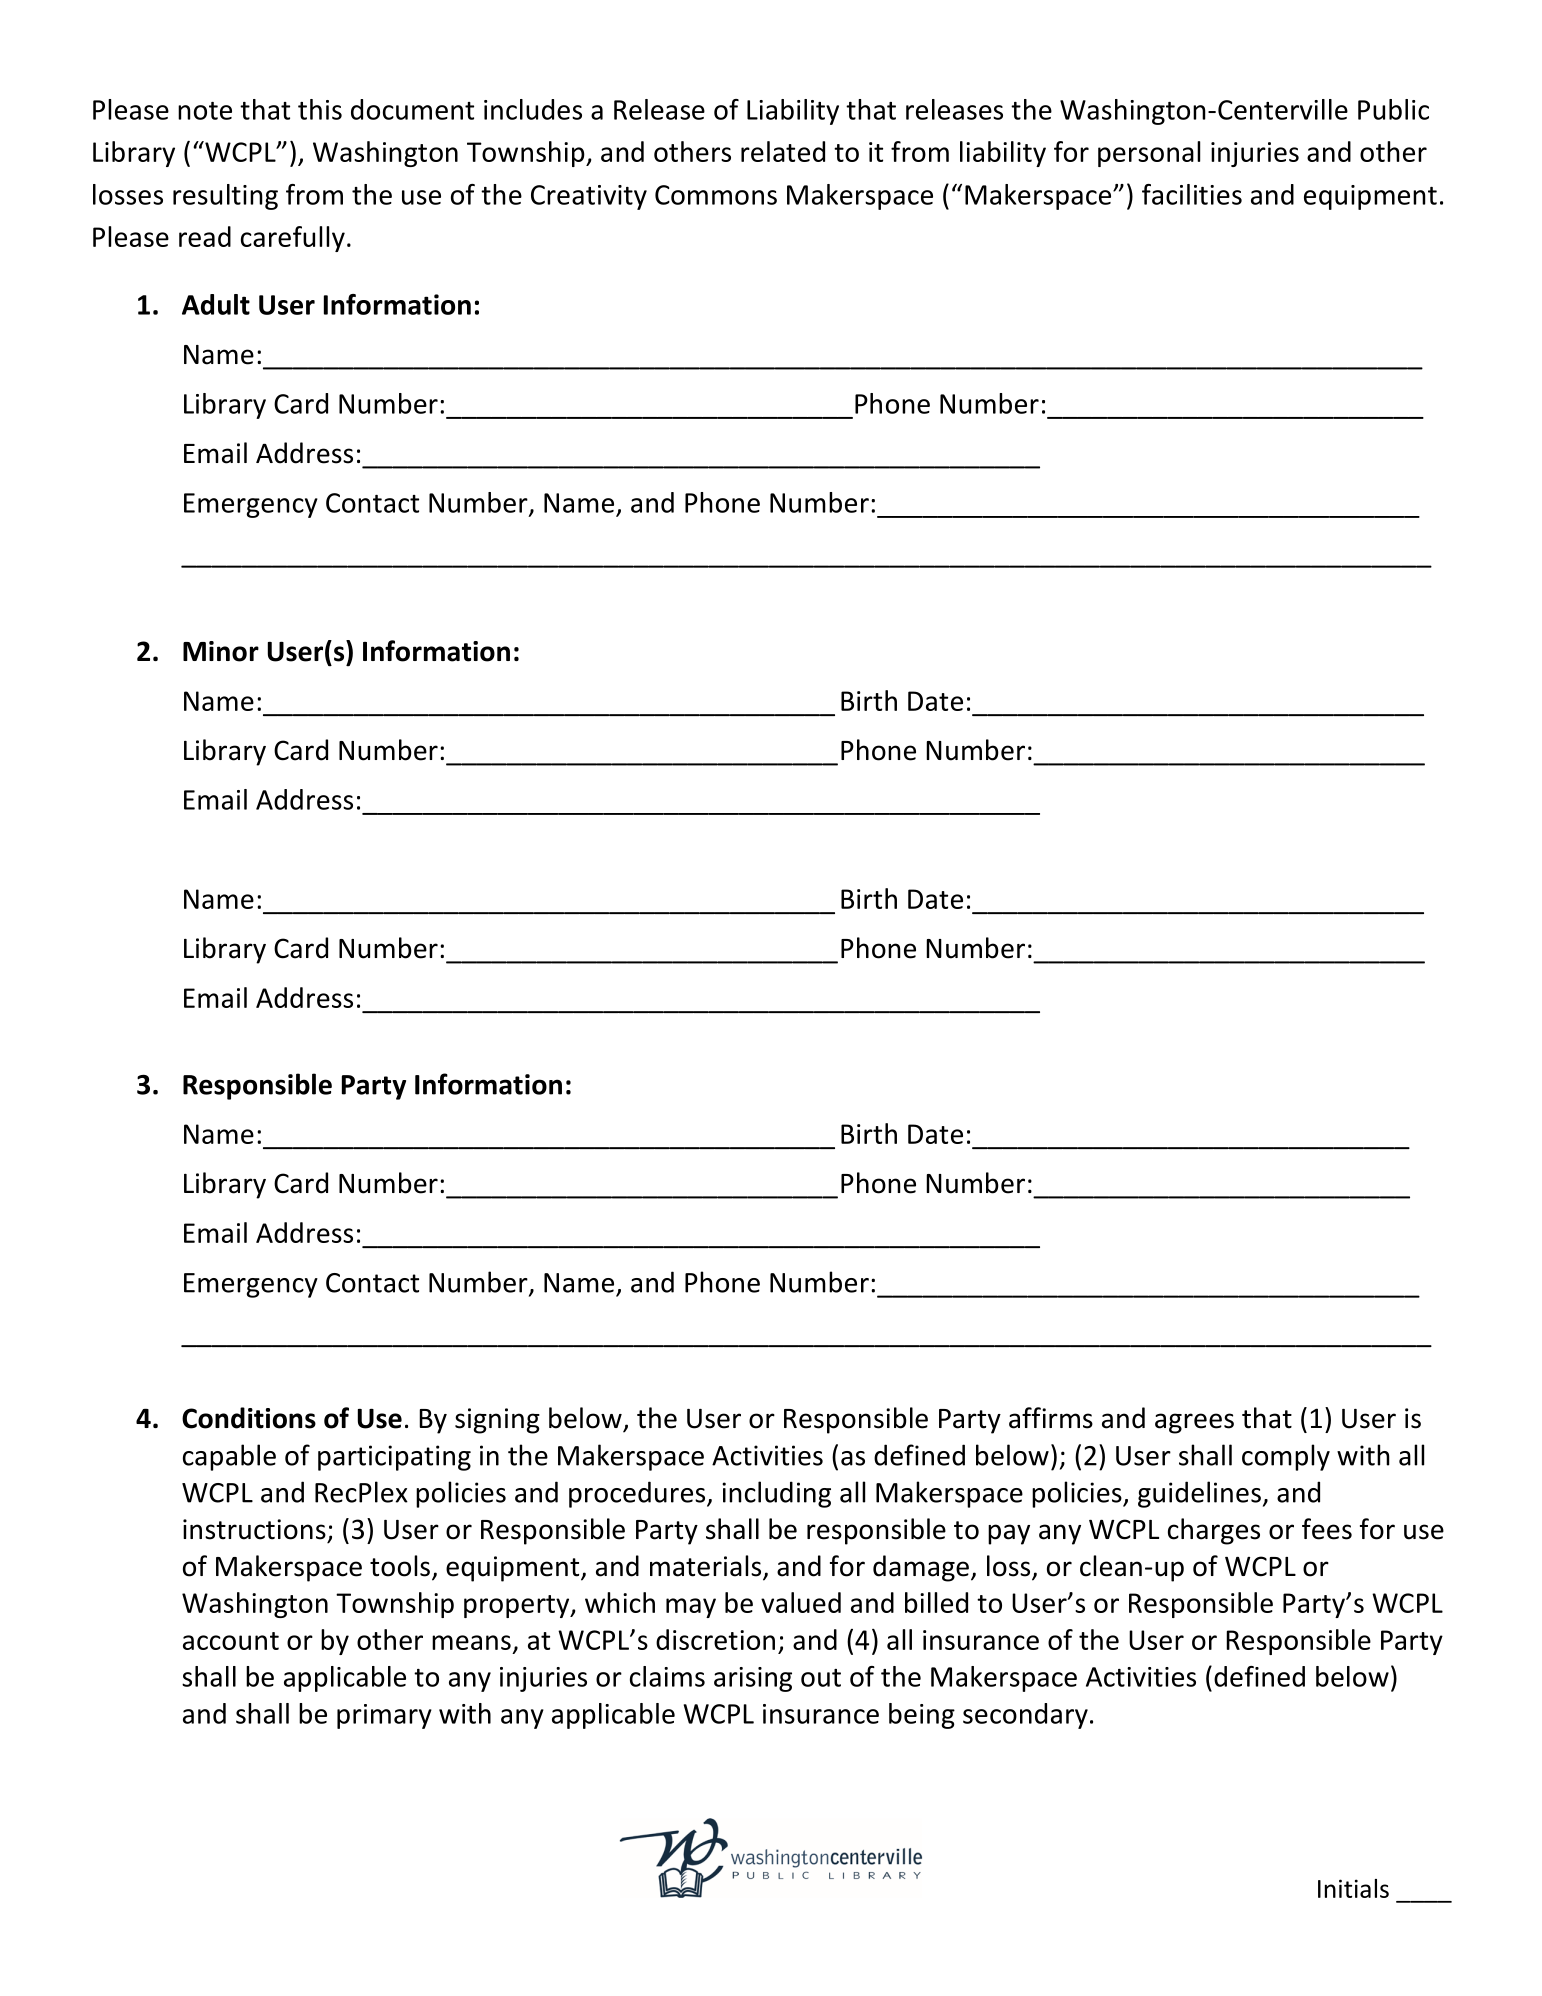  I want to click on being, so click(922, 1716).
